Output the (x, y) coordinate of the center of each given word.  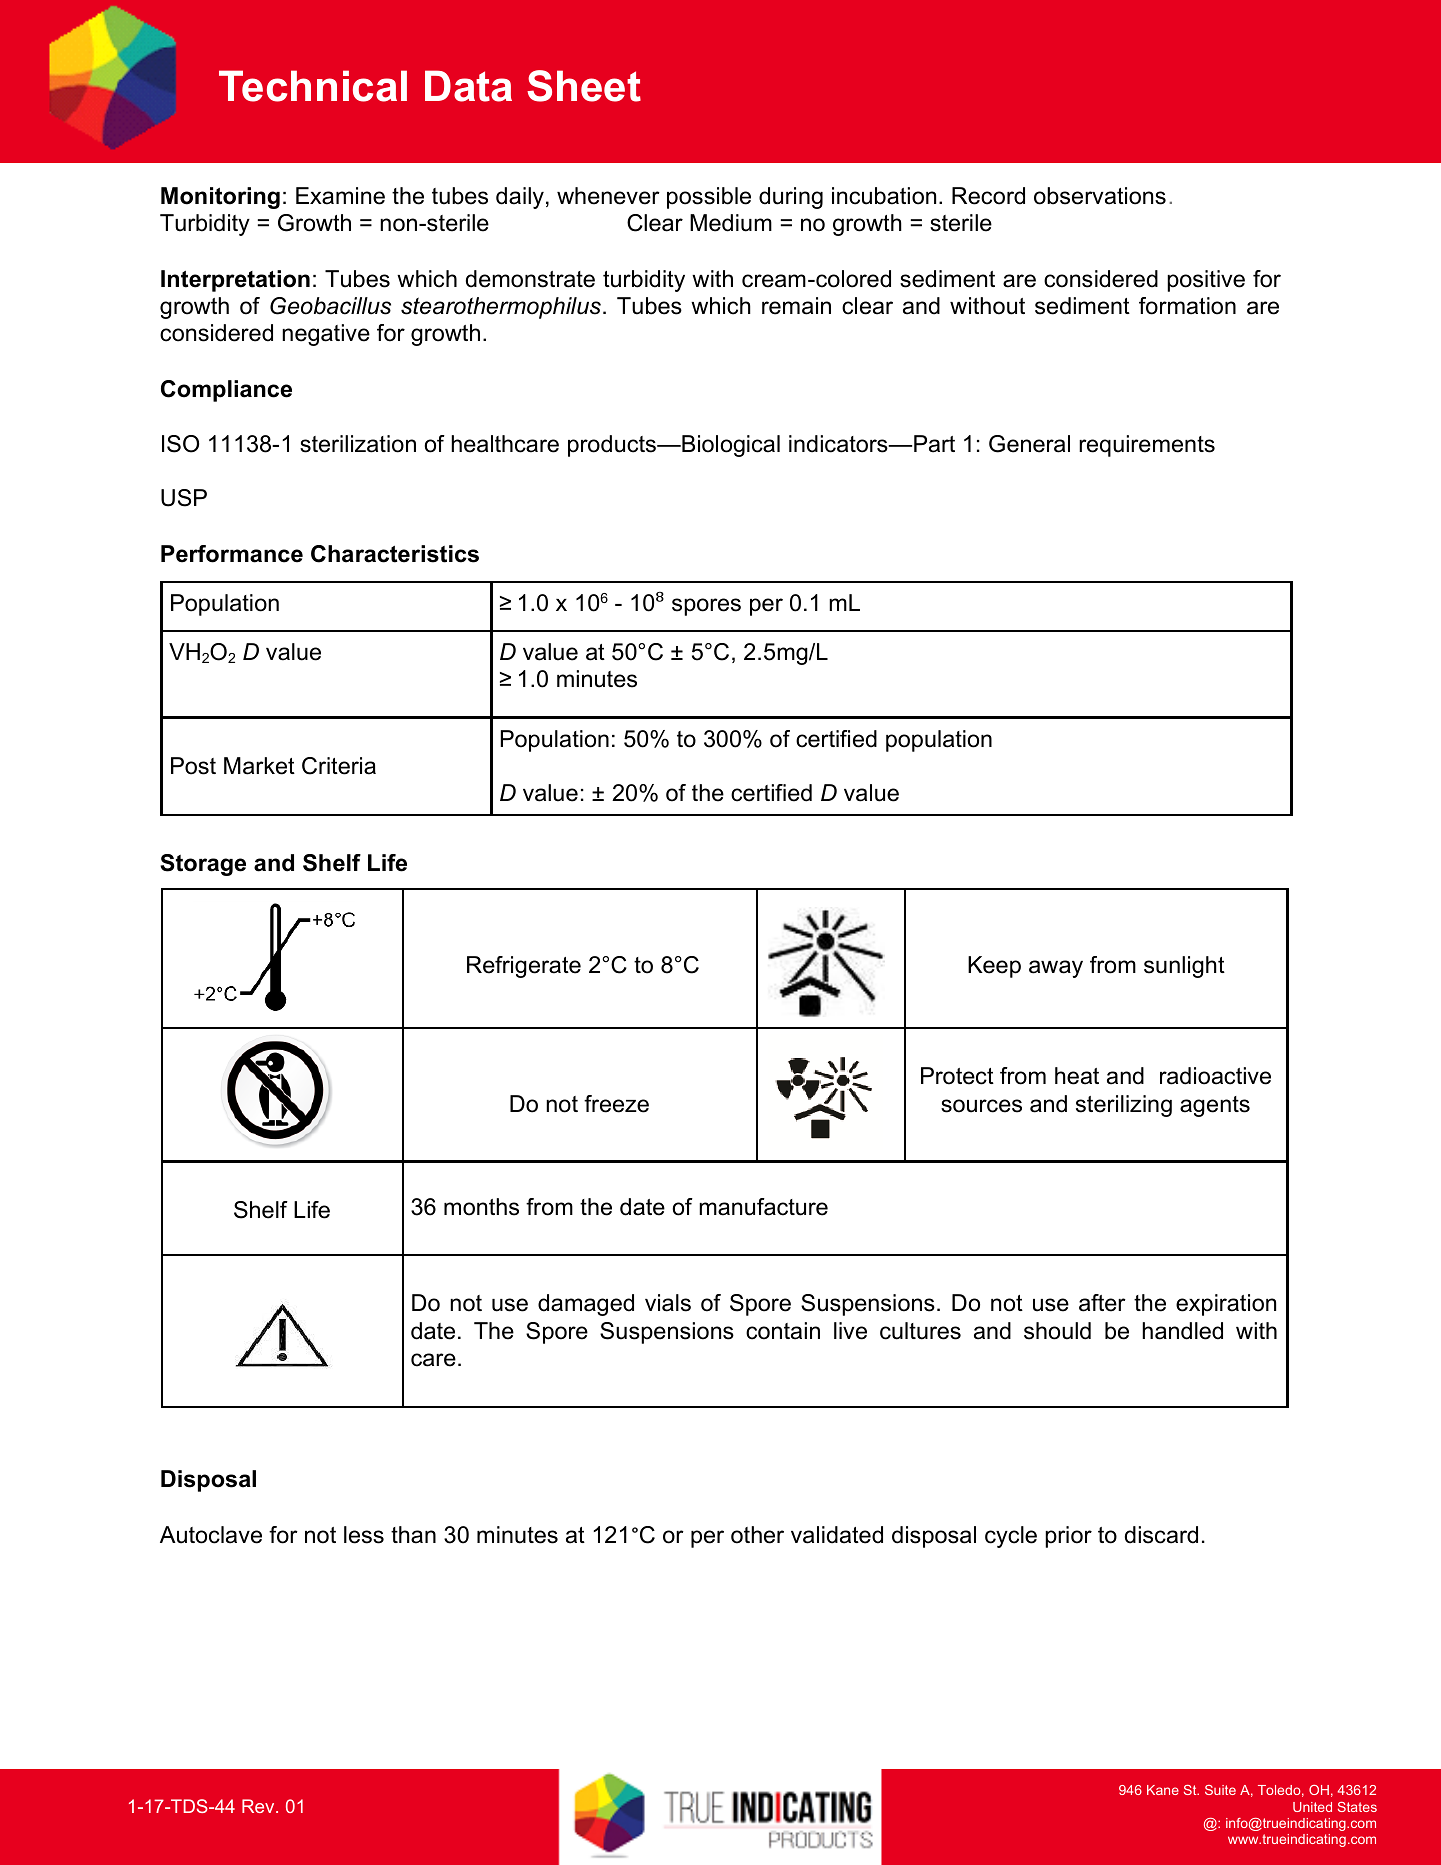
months (481, 1207)
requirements (1147, 446)
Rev (259, 1806)
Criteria (339, 766)
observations (1100, 196)
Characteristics (395, 554)
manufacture (763, 1207)
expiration (1226, 1305)
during (791, 198)
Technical (313, 86)
